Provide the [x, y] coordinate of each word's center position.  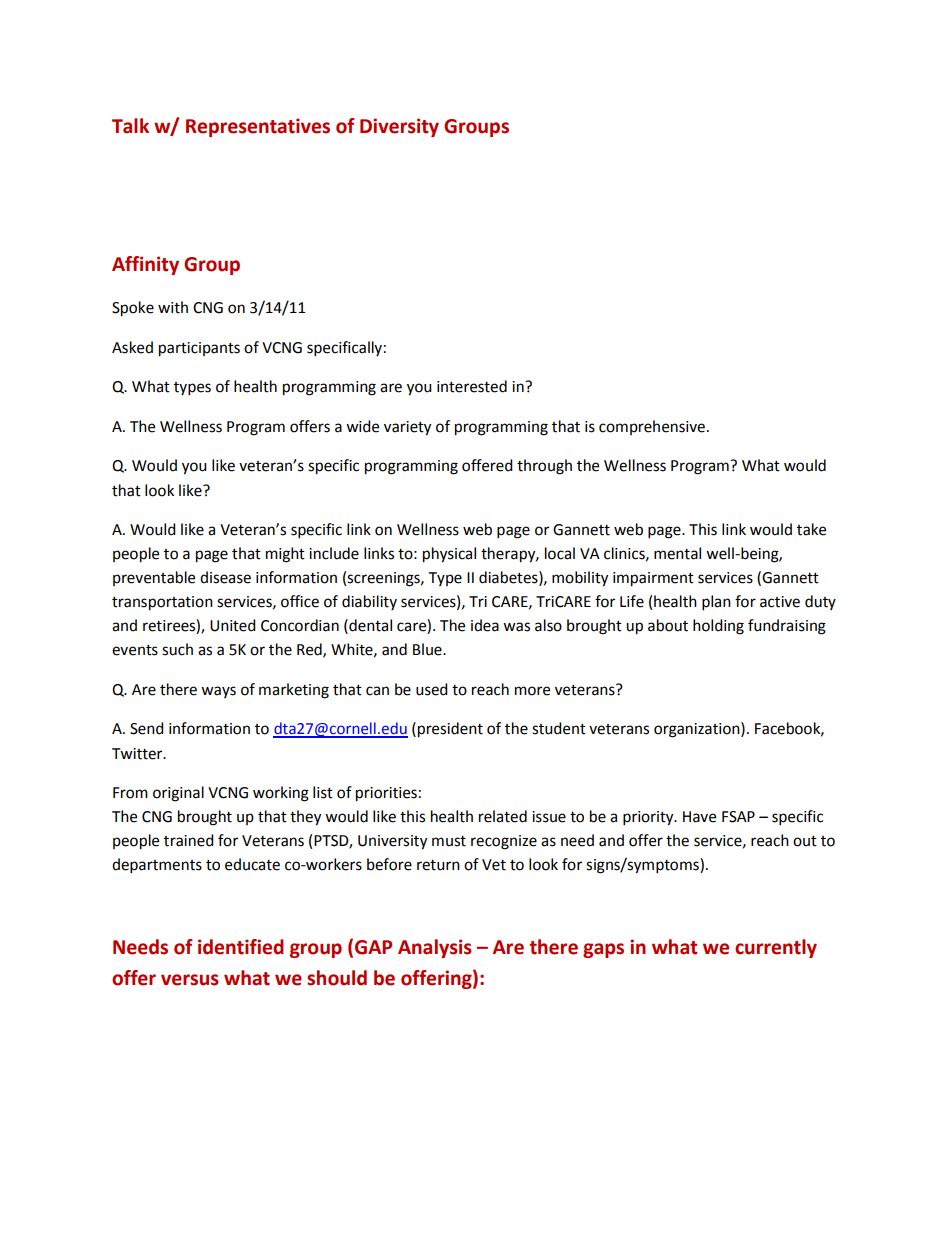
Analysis [435, 948]
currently [776, 948]
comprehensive [652, 427]
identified [241, 947]
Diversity [399, 127]
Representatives [258, 127]
